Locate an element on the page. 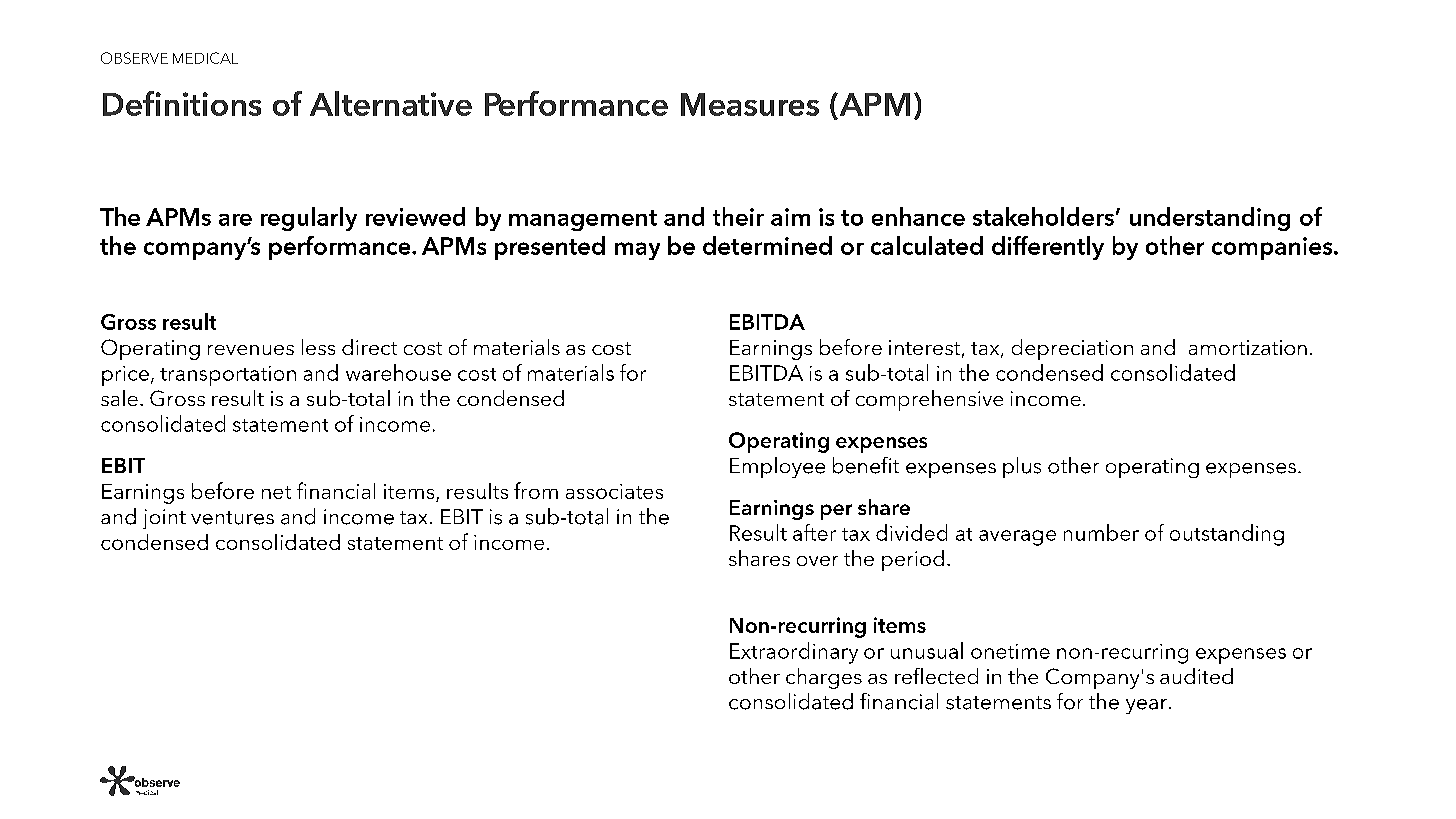 This document has width=1456, height=819. stakeholders is located at coordinates (1043, 216).
